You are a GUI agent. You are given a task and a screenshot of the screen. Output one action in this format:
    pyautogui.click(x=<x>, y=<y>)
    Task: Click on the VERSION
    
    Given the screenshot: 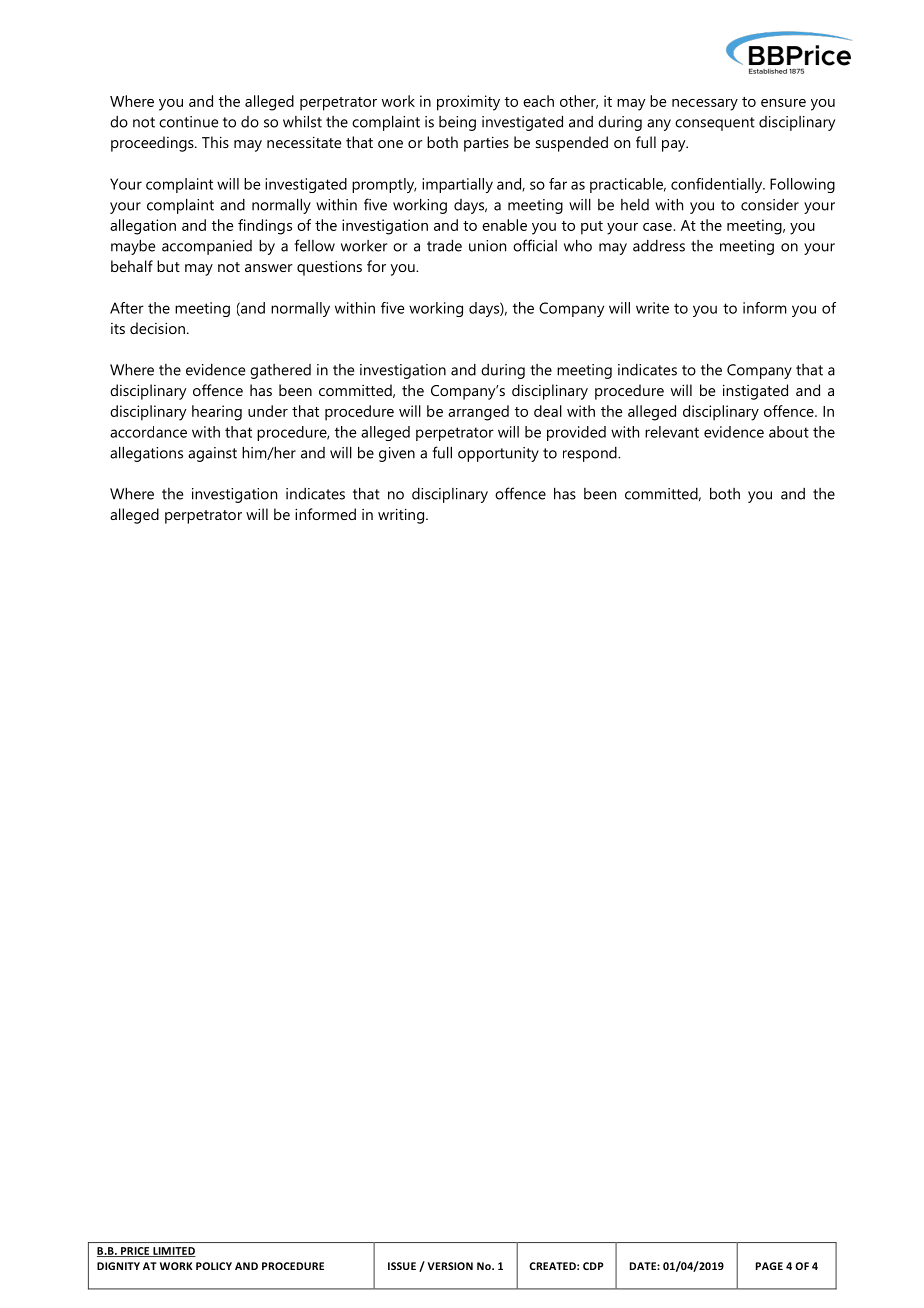 What is the action you would take?
    pyautogui.click(x=450, y=1266)
